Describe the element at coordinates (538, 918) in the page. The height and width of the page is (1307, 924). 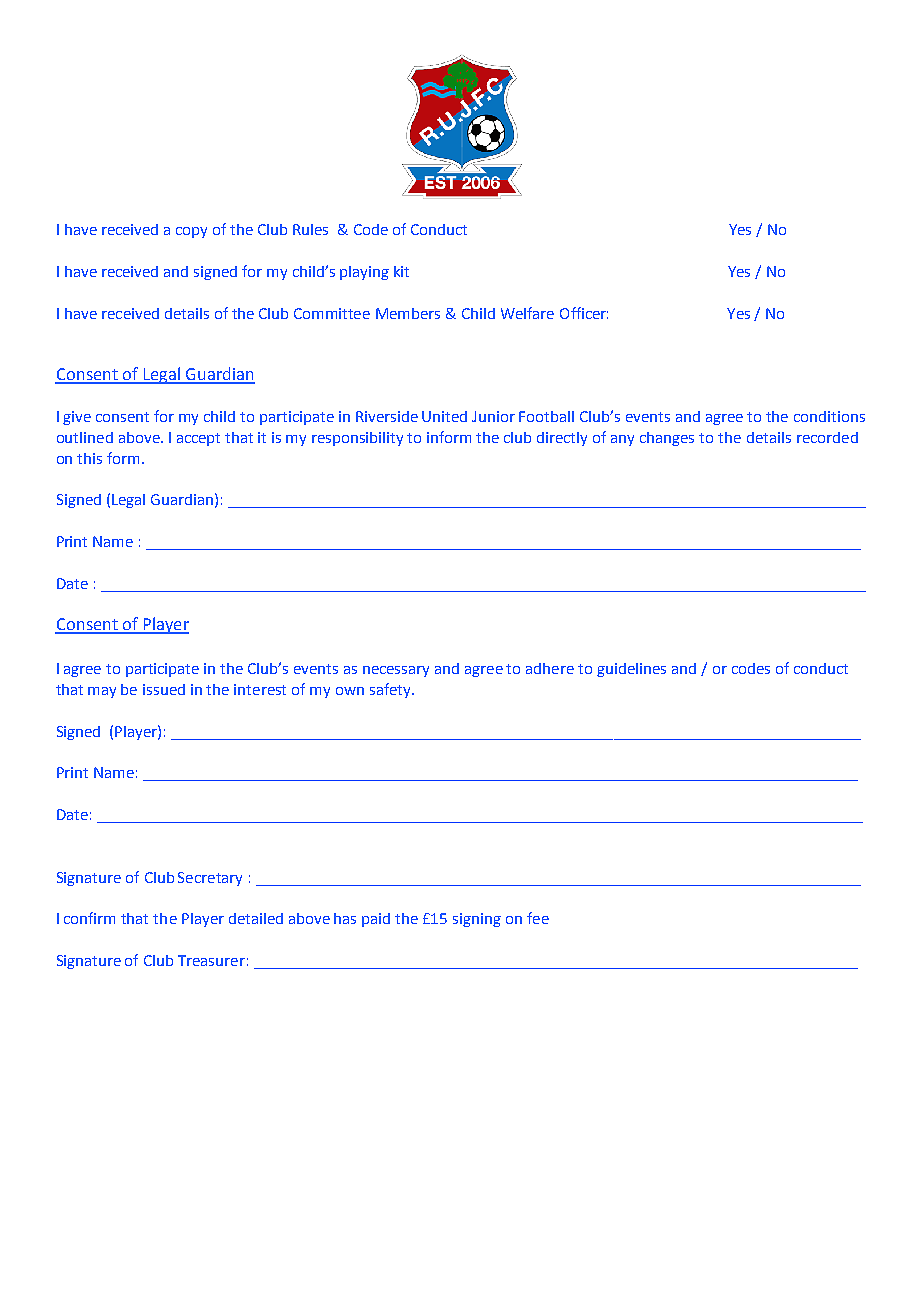
I see `fee` at that location.
